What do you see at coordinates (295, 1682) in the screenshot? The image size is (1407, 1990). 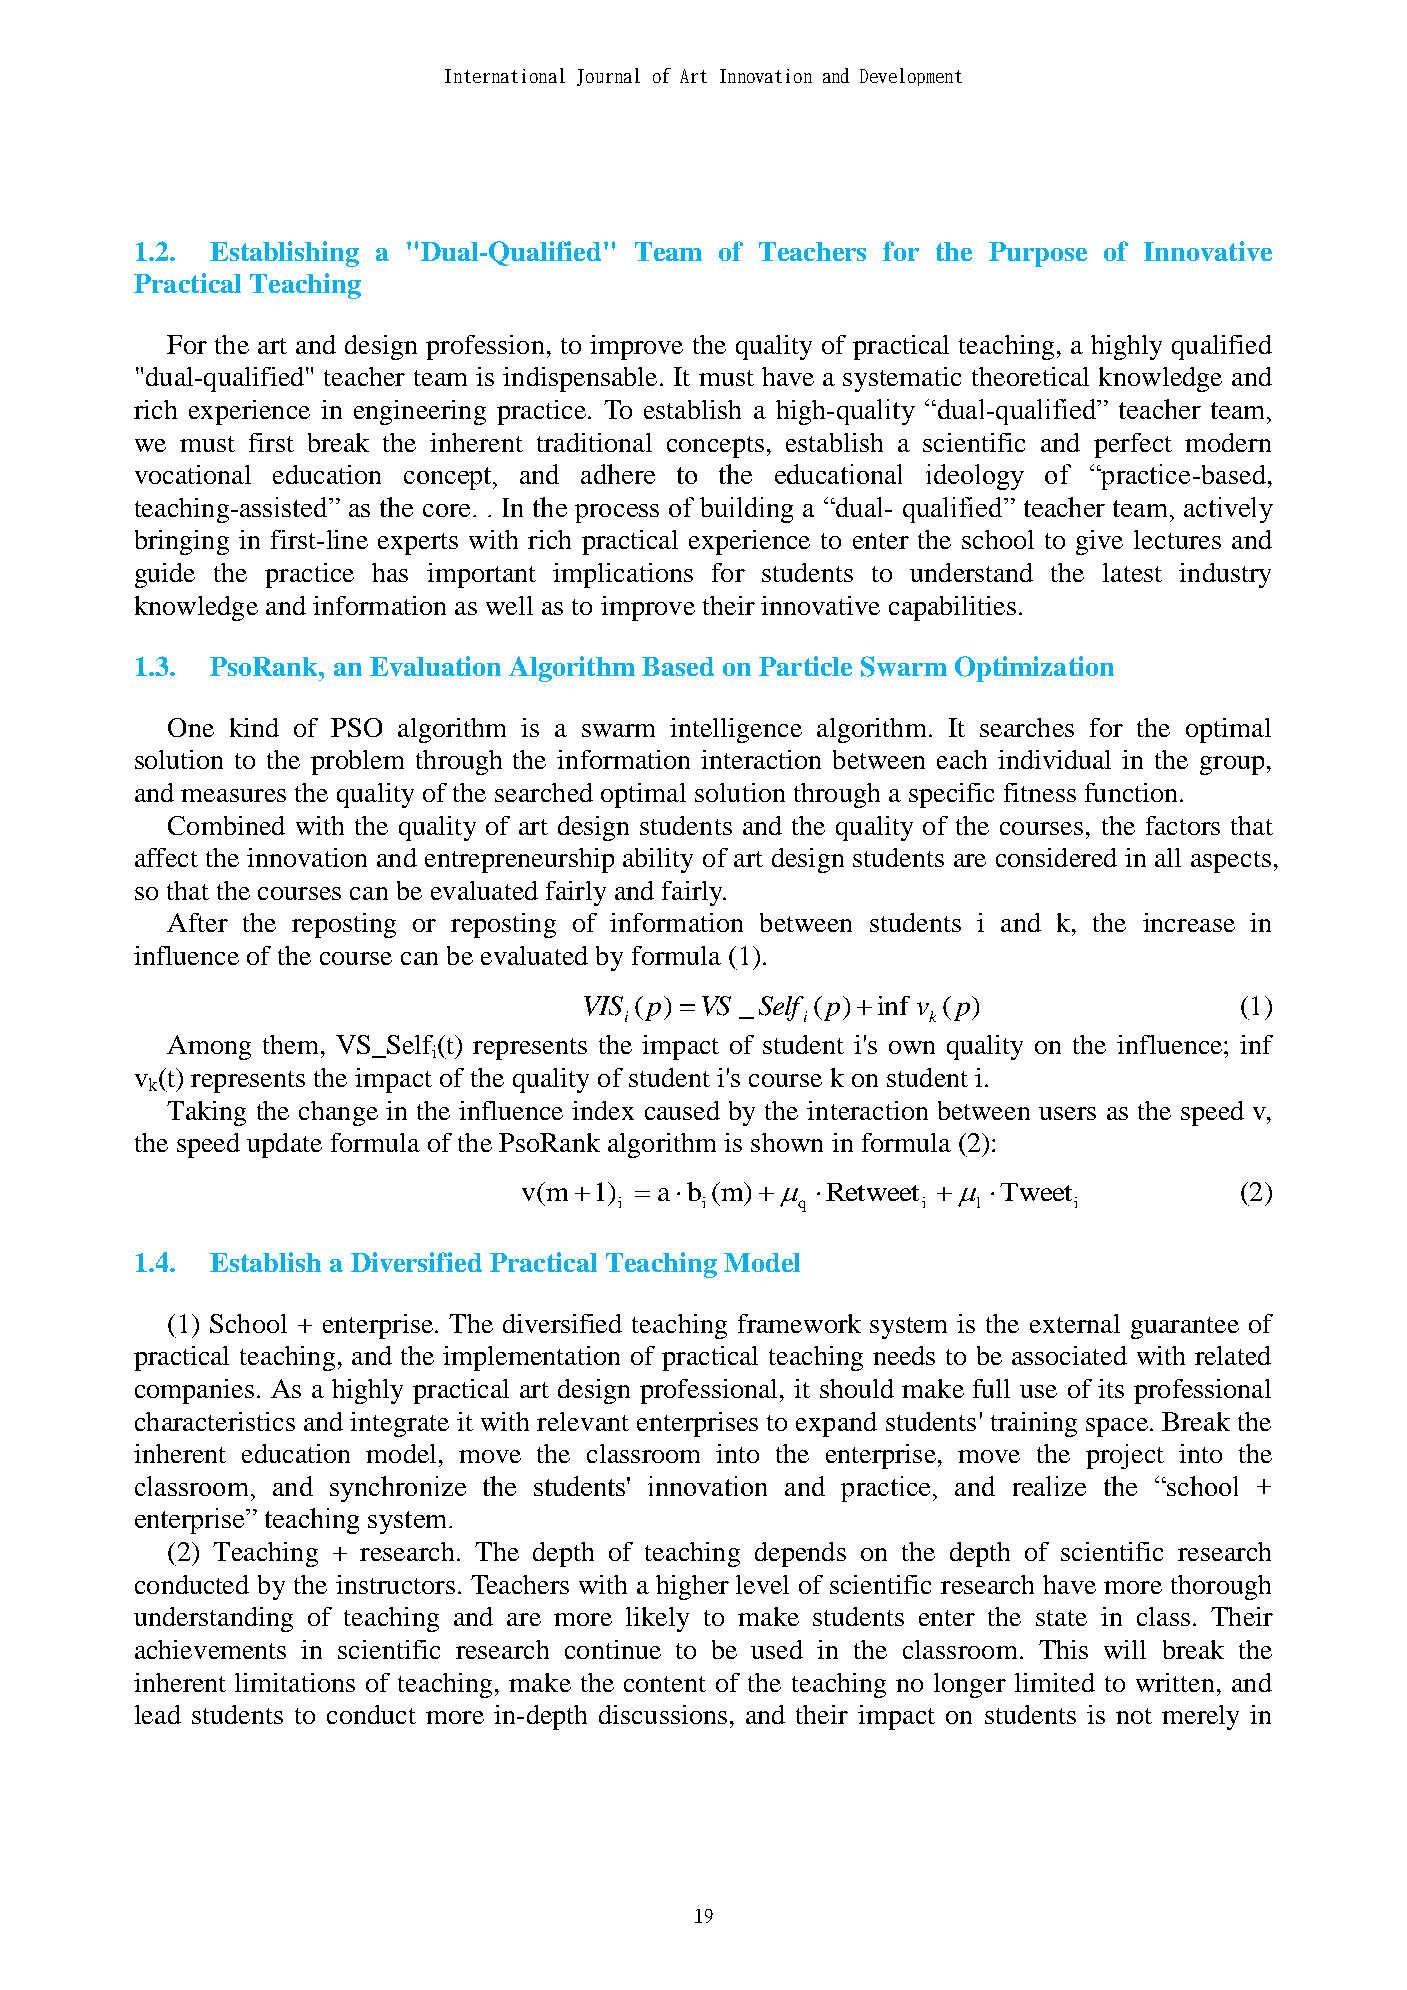 I see `limitations` at bounding box center [295, 1682].
